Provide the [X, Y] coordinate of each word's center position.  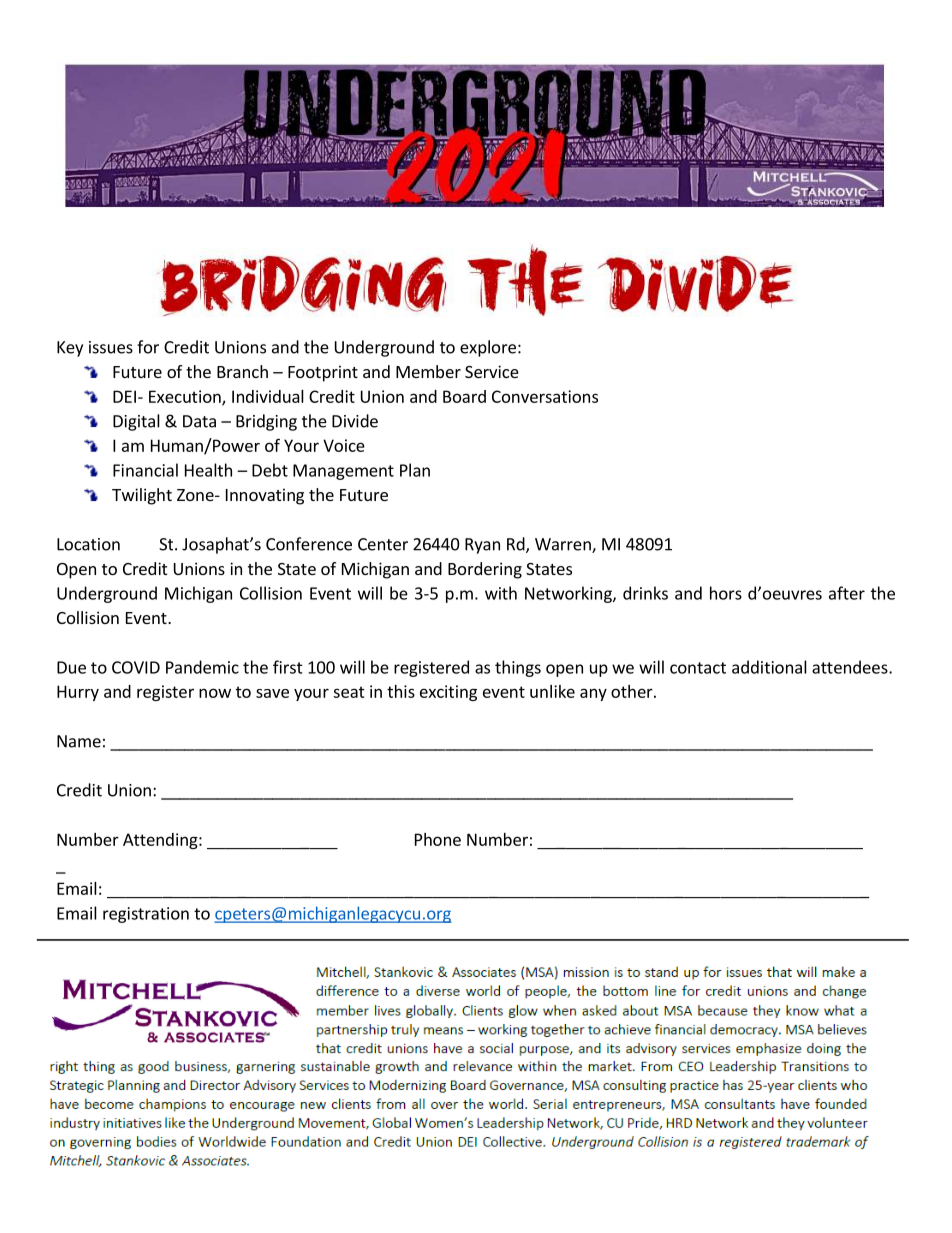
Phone [438, 839]
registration [146, 915]
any [593, 694]
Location [88, 544]
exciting [448, 693]
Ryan [482, 546]
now [215, 693]
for [148, 347]
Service [492, 371]
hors [726, 593]
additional [769, 667]
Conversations [545, 396]
